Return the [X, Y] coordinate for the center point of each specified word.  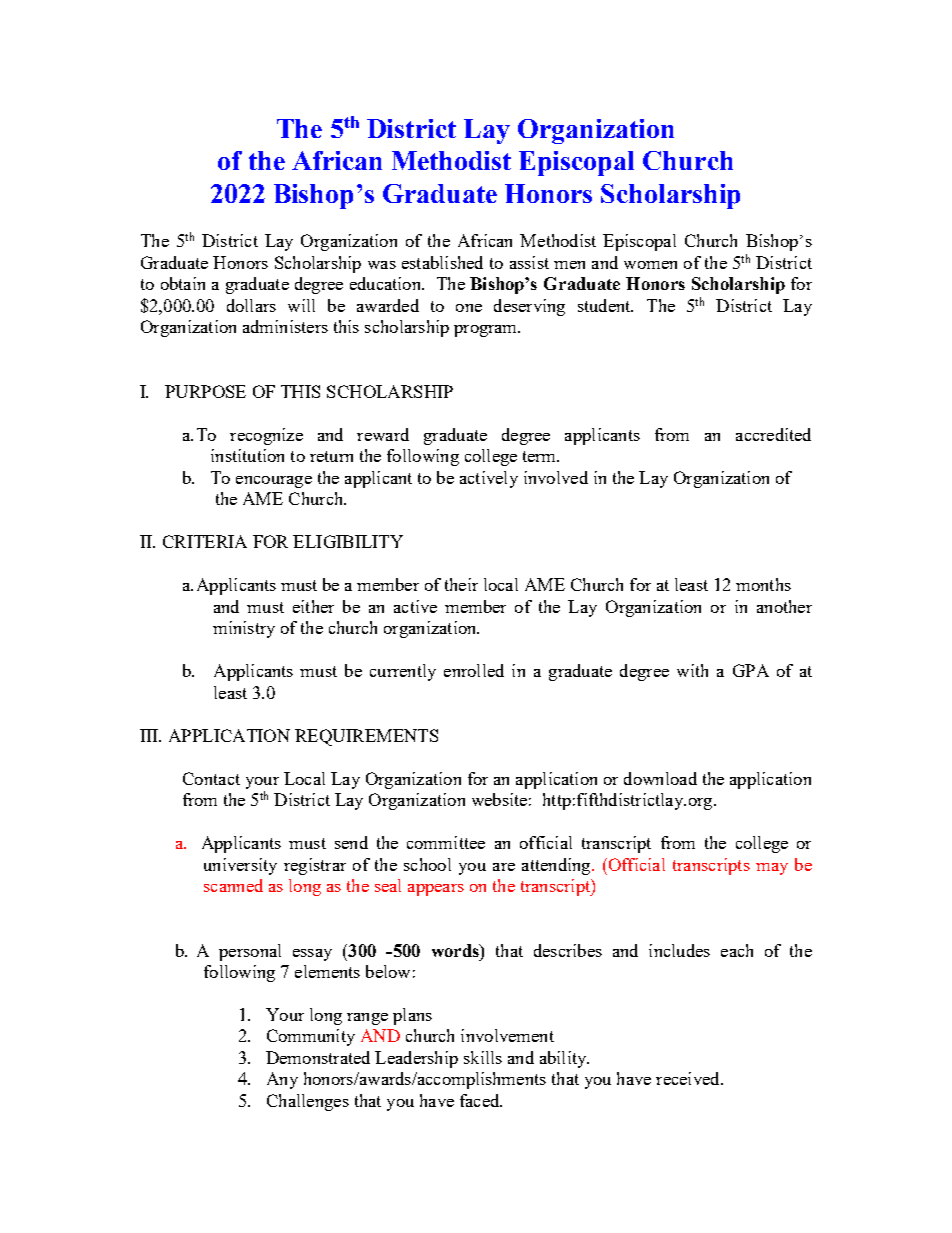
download [660, 778]
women [650, 265]
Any [282, 1080]
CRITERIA [205, 541]
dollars [251, 305]
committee [446, 842]
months [763, 584]
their [461, 584]
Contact [211, 778]
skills [483, 1057]
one [469, 308]
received [689, 1078]
